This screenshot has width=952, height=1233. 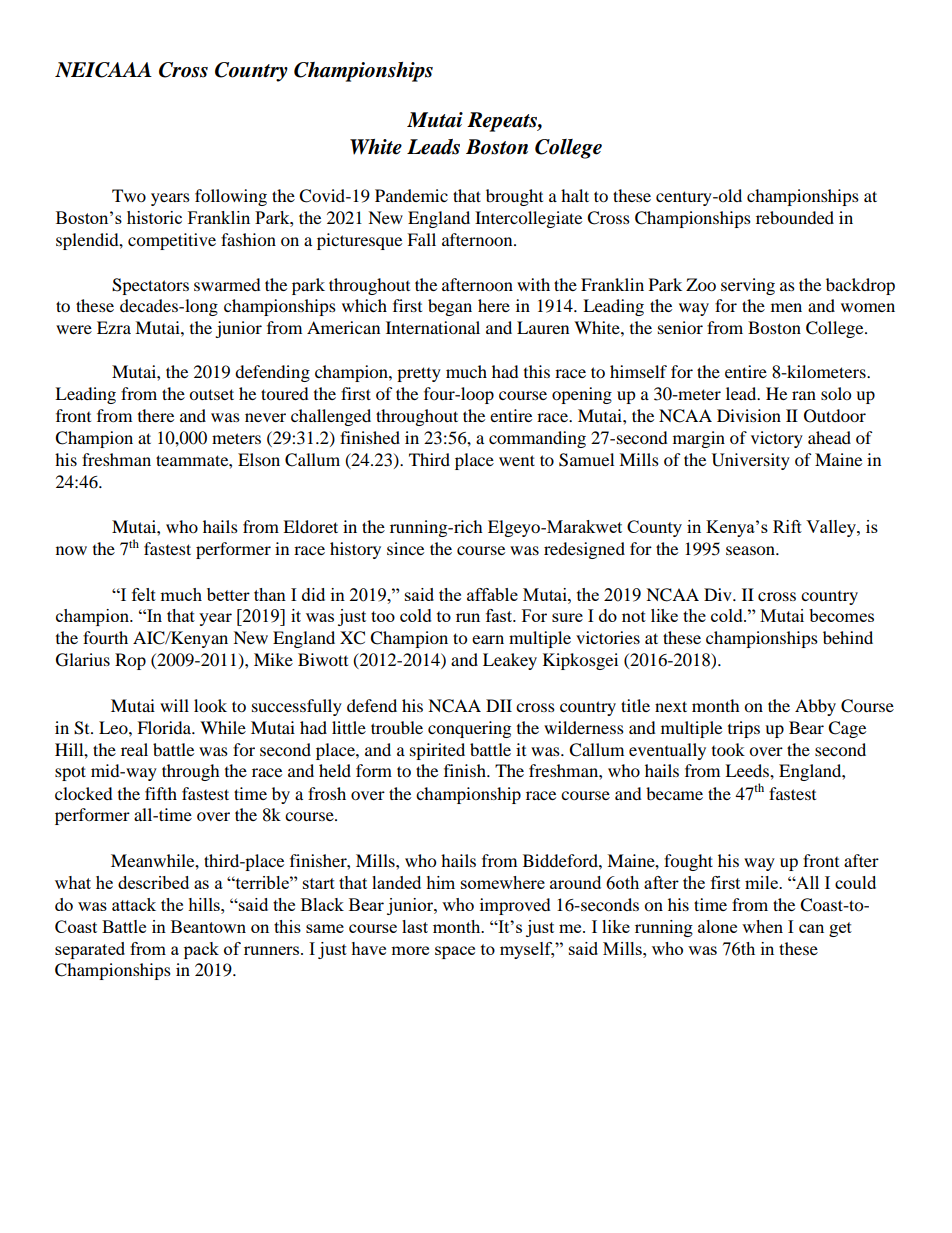 I want to click on season, so click(x=751, y=550).
